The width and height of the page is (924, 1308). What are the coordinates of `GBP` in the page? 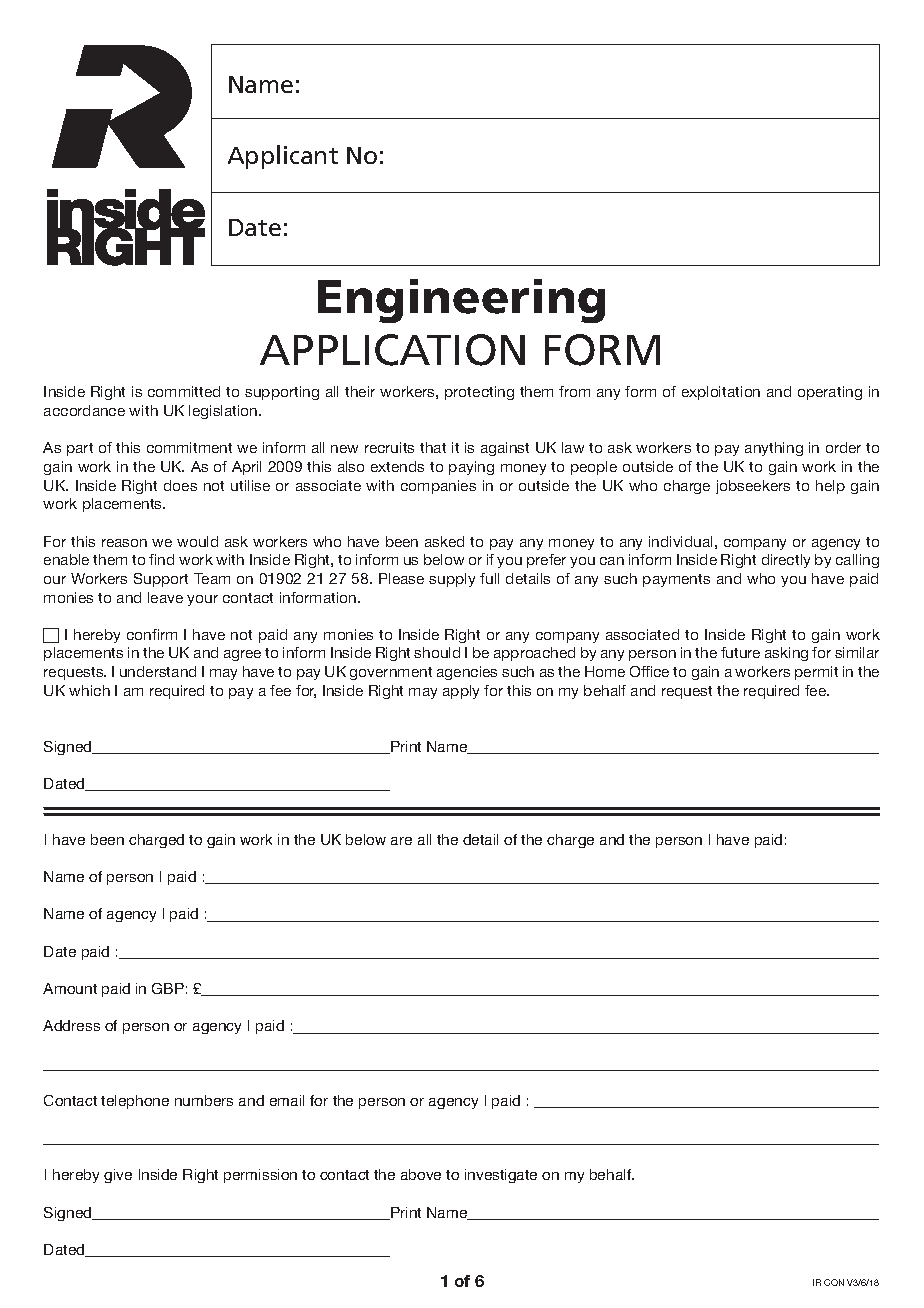 It's located at (168, 988).
